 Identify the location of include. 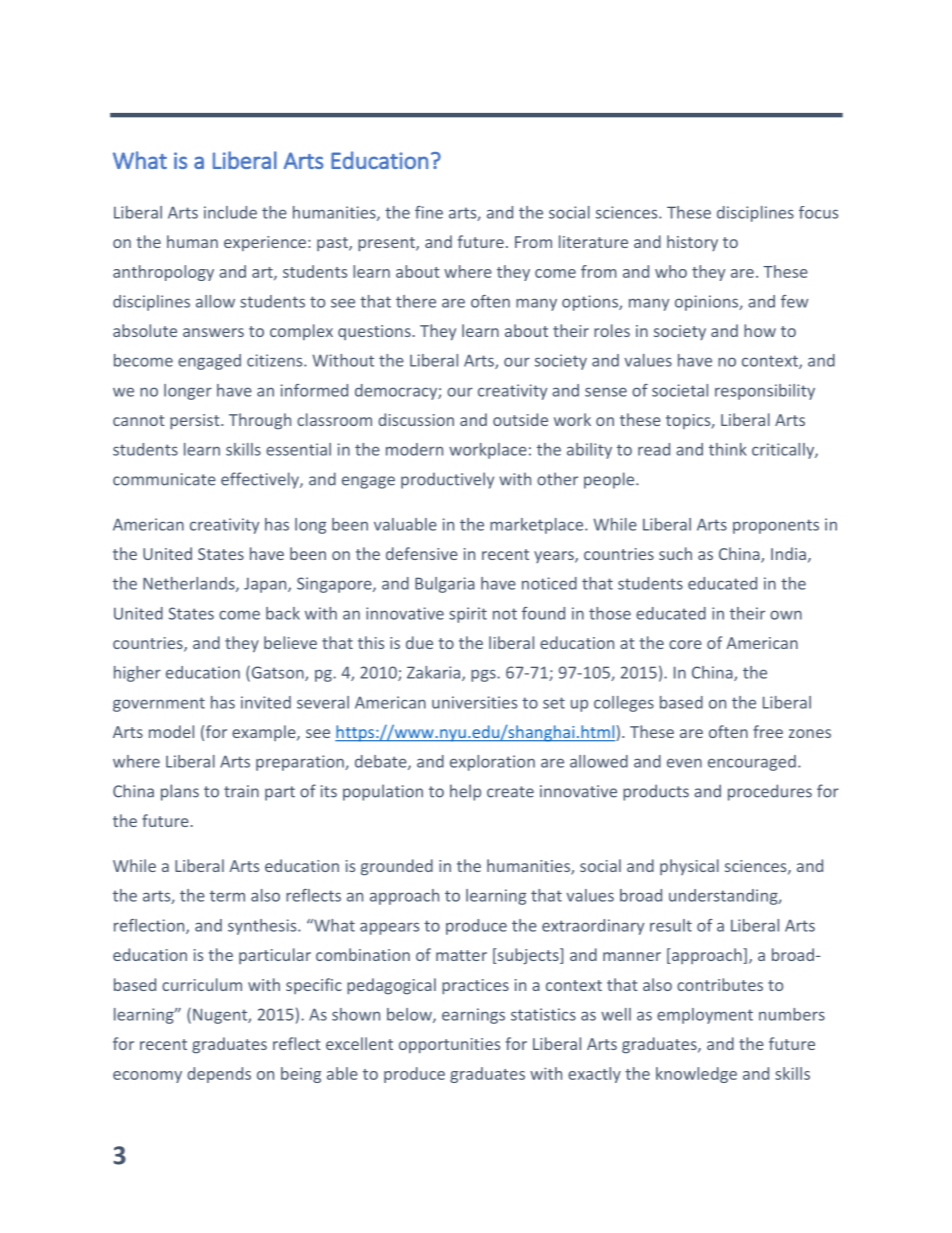
(230, 212).
